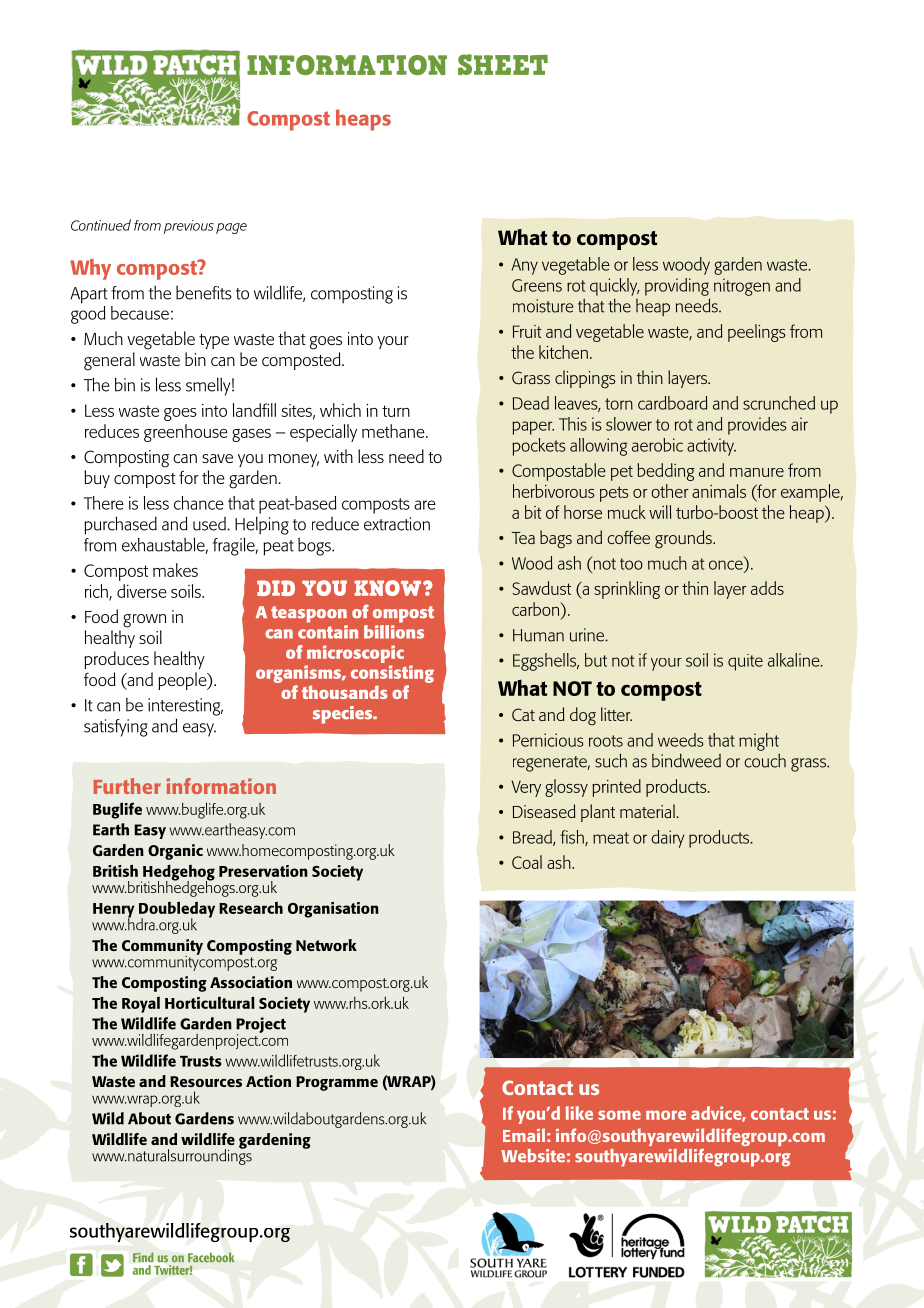  I want to click on type, so click(214, 341).
